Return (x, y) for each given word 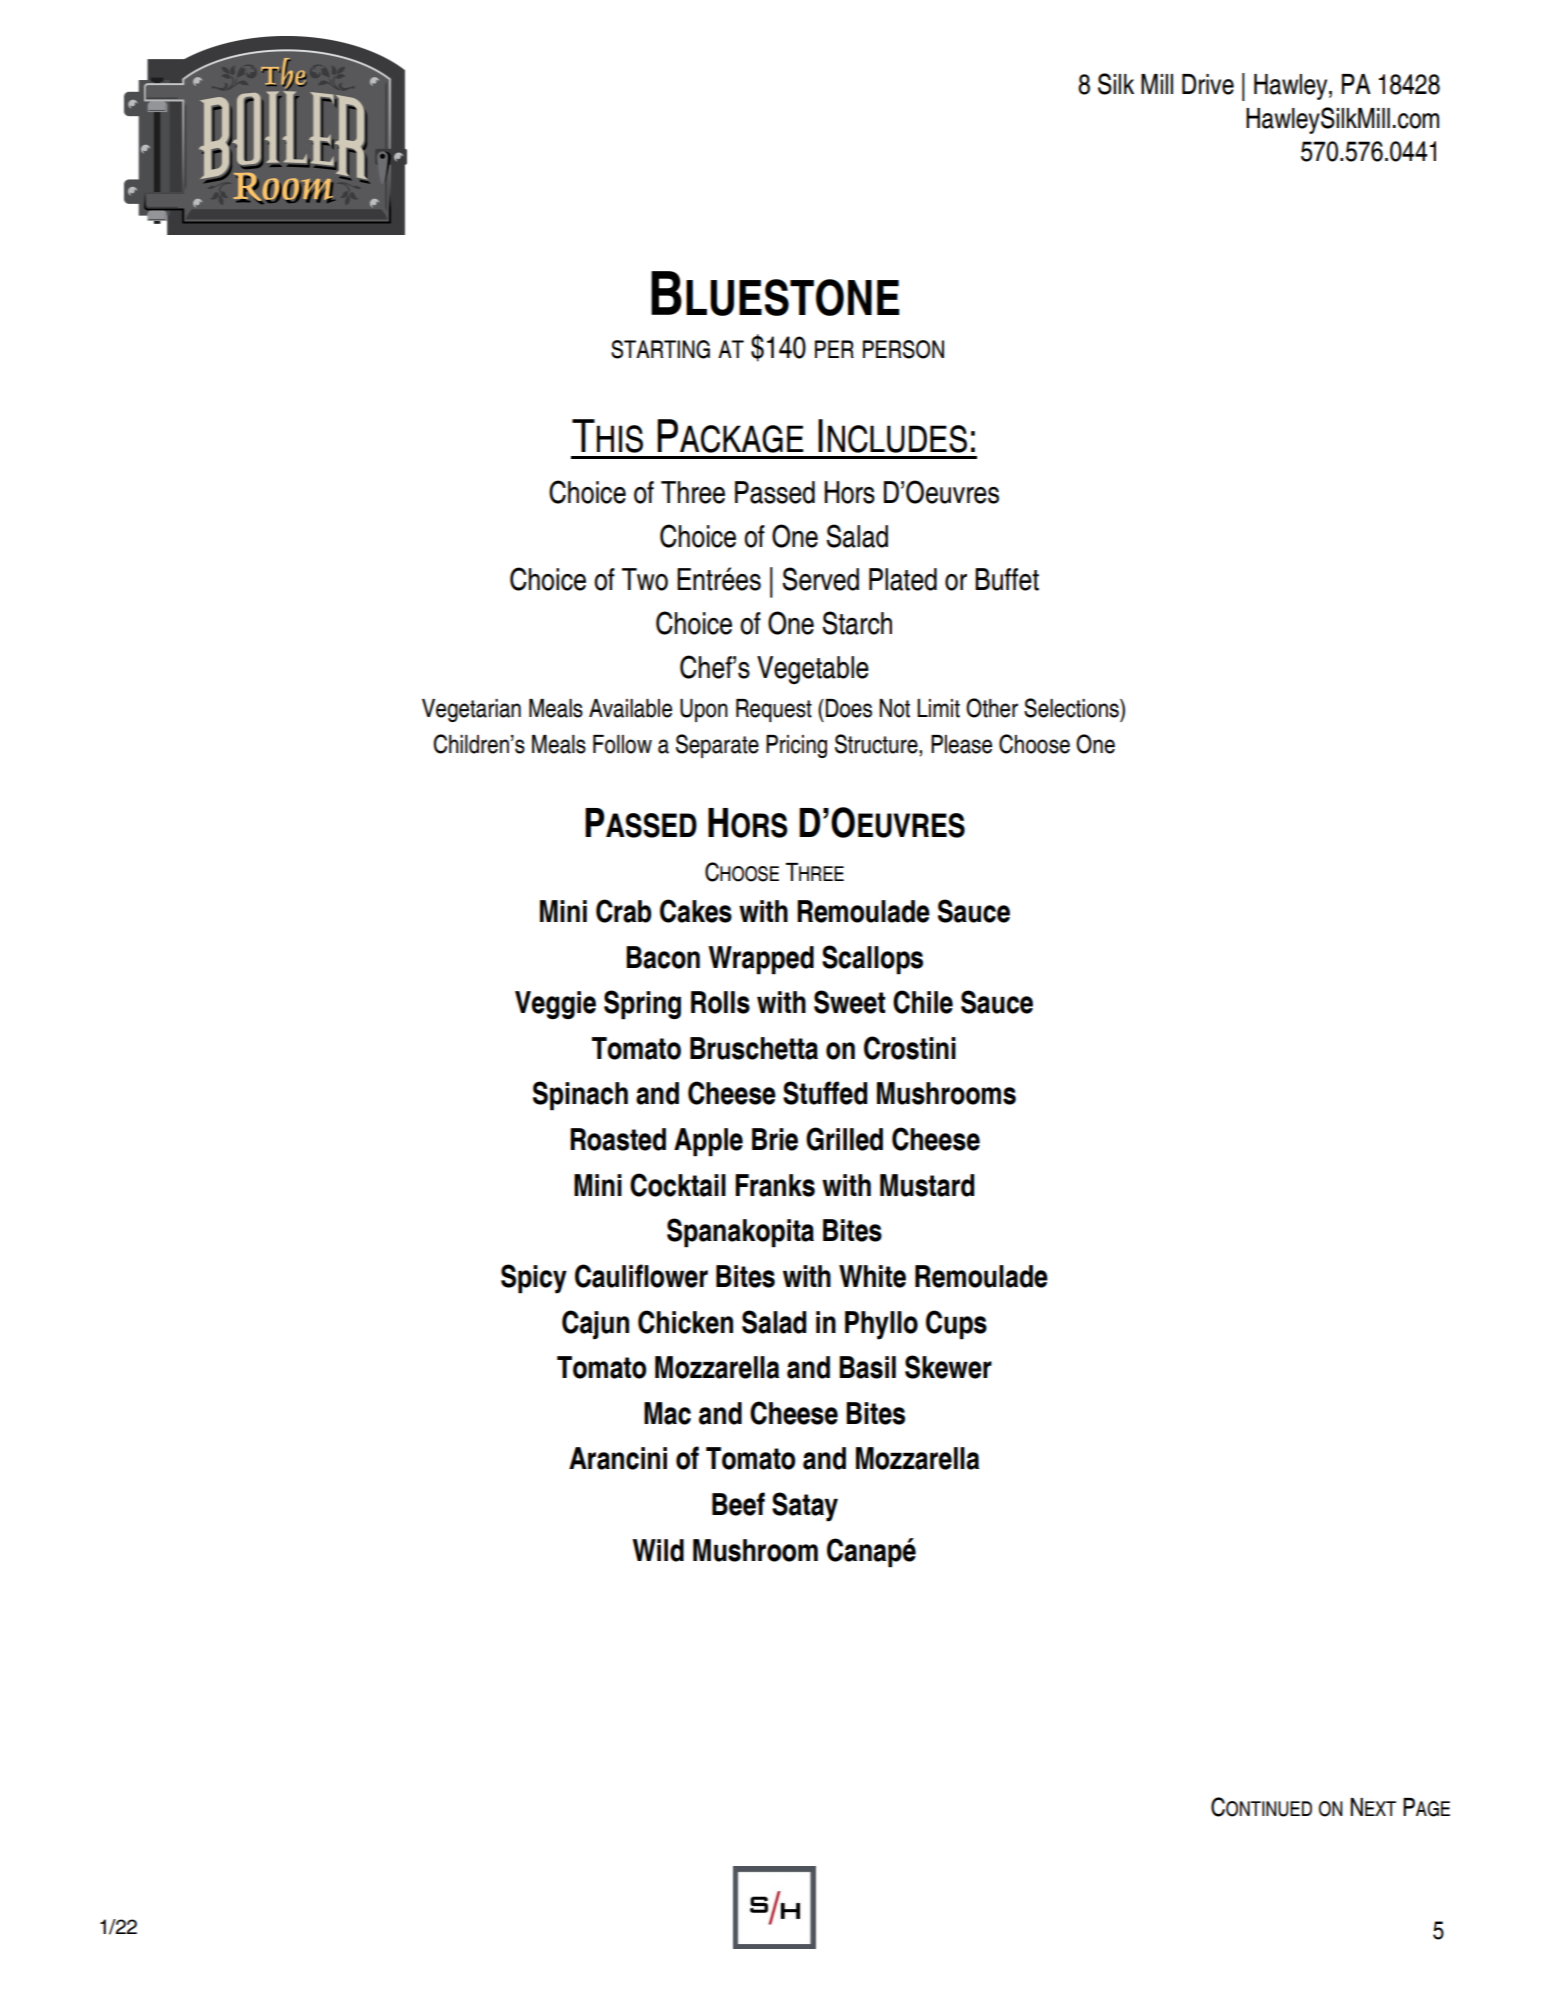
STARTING (660, 349)
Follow (622, 744)
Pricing (796, 746)
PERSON (903, 349)
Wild (658, 1550)
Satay (805, 1507)
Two (645, 579)
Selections (1072, 708)
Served (820, 579)
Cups (956, 1325)
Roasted (618, 1139)
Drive (1208, 84)
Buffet (1007, 579)
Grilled (844, 1139)
